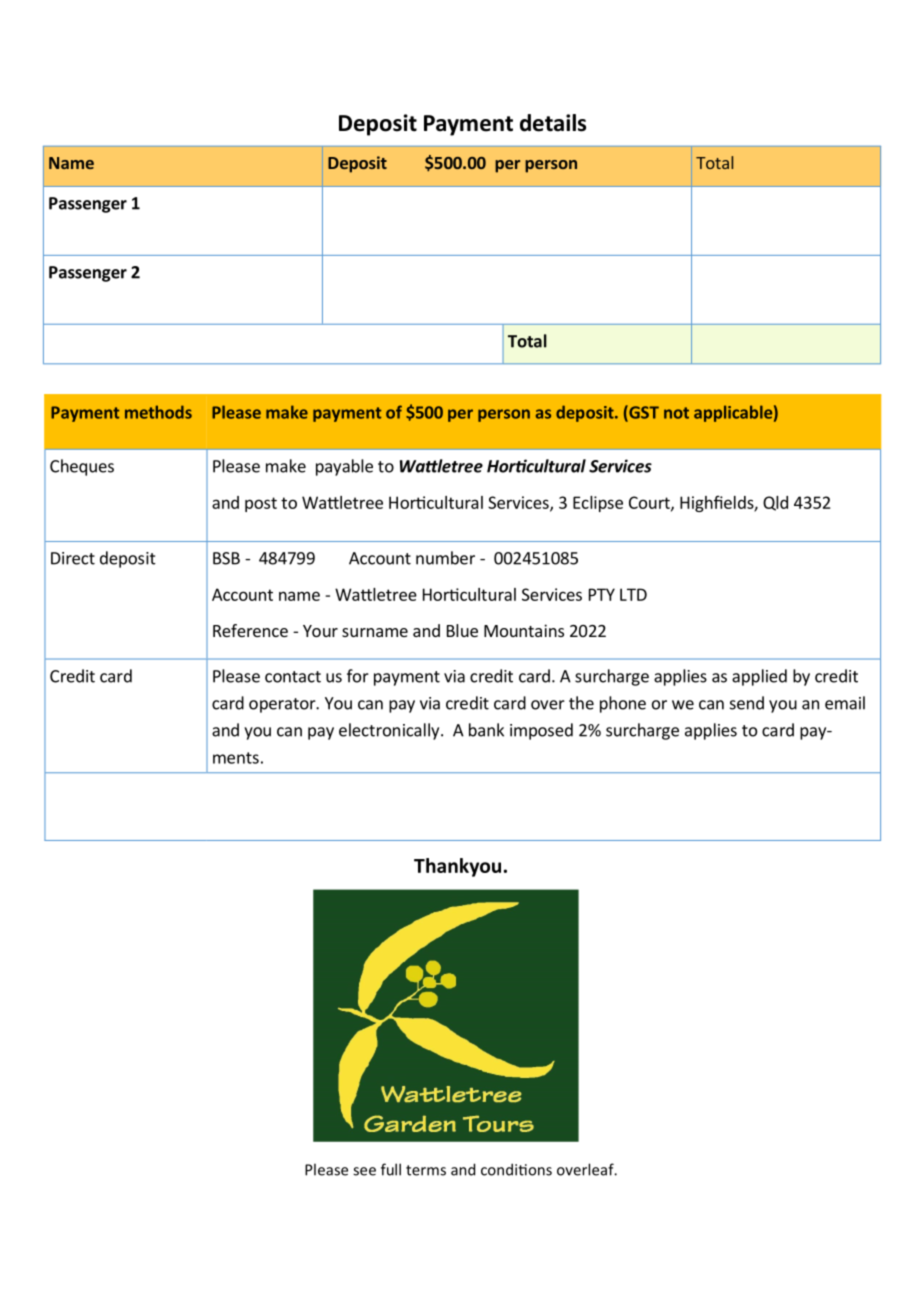 The height and width of the screenshot is (1308, 924). What do you see at coordinates (158, 412) in the screenshot?
I see `methods` at bounding box center [158, 412].
